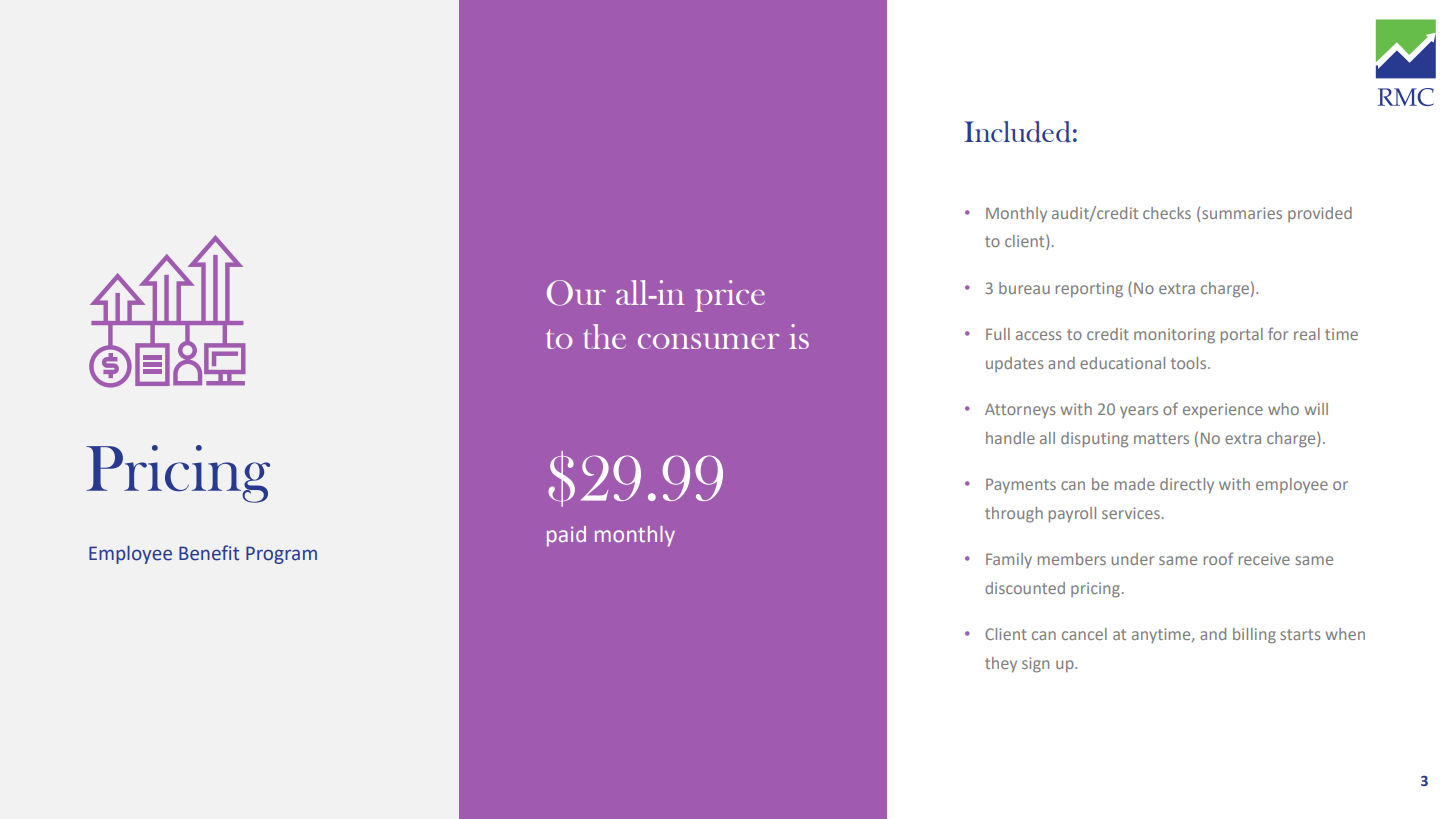  Describe the element at coordinates (576, 293) in the screenshot. I see `Our` at that location.
